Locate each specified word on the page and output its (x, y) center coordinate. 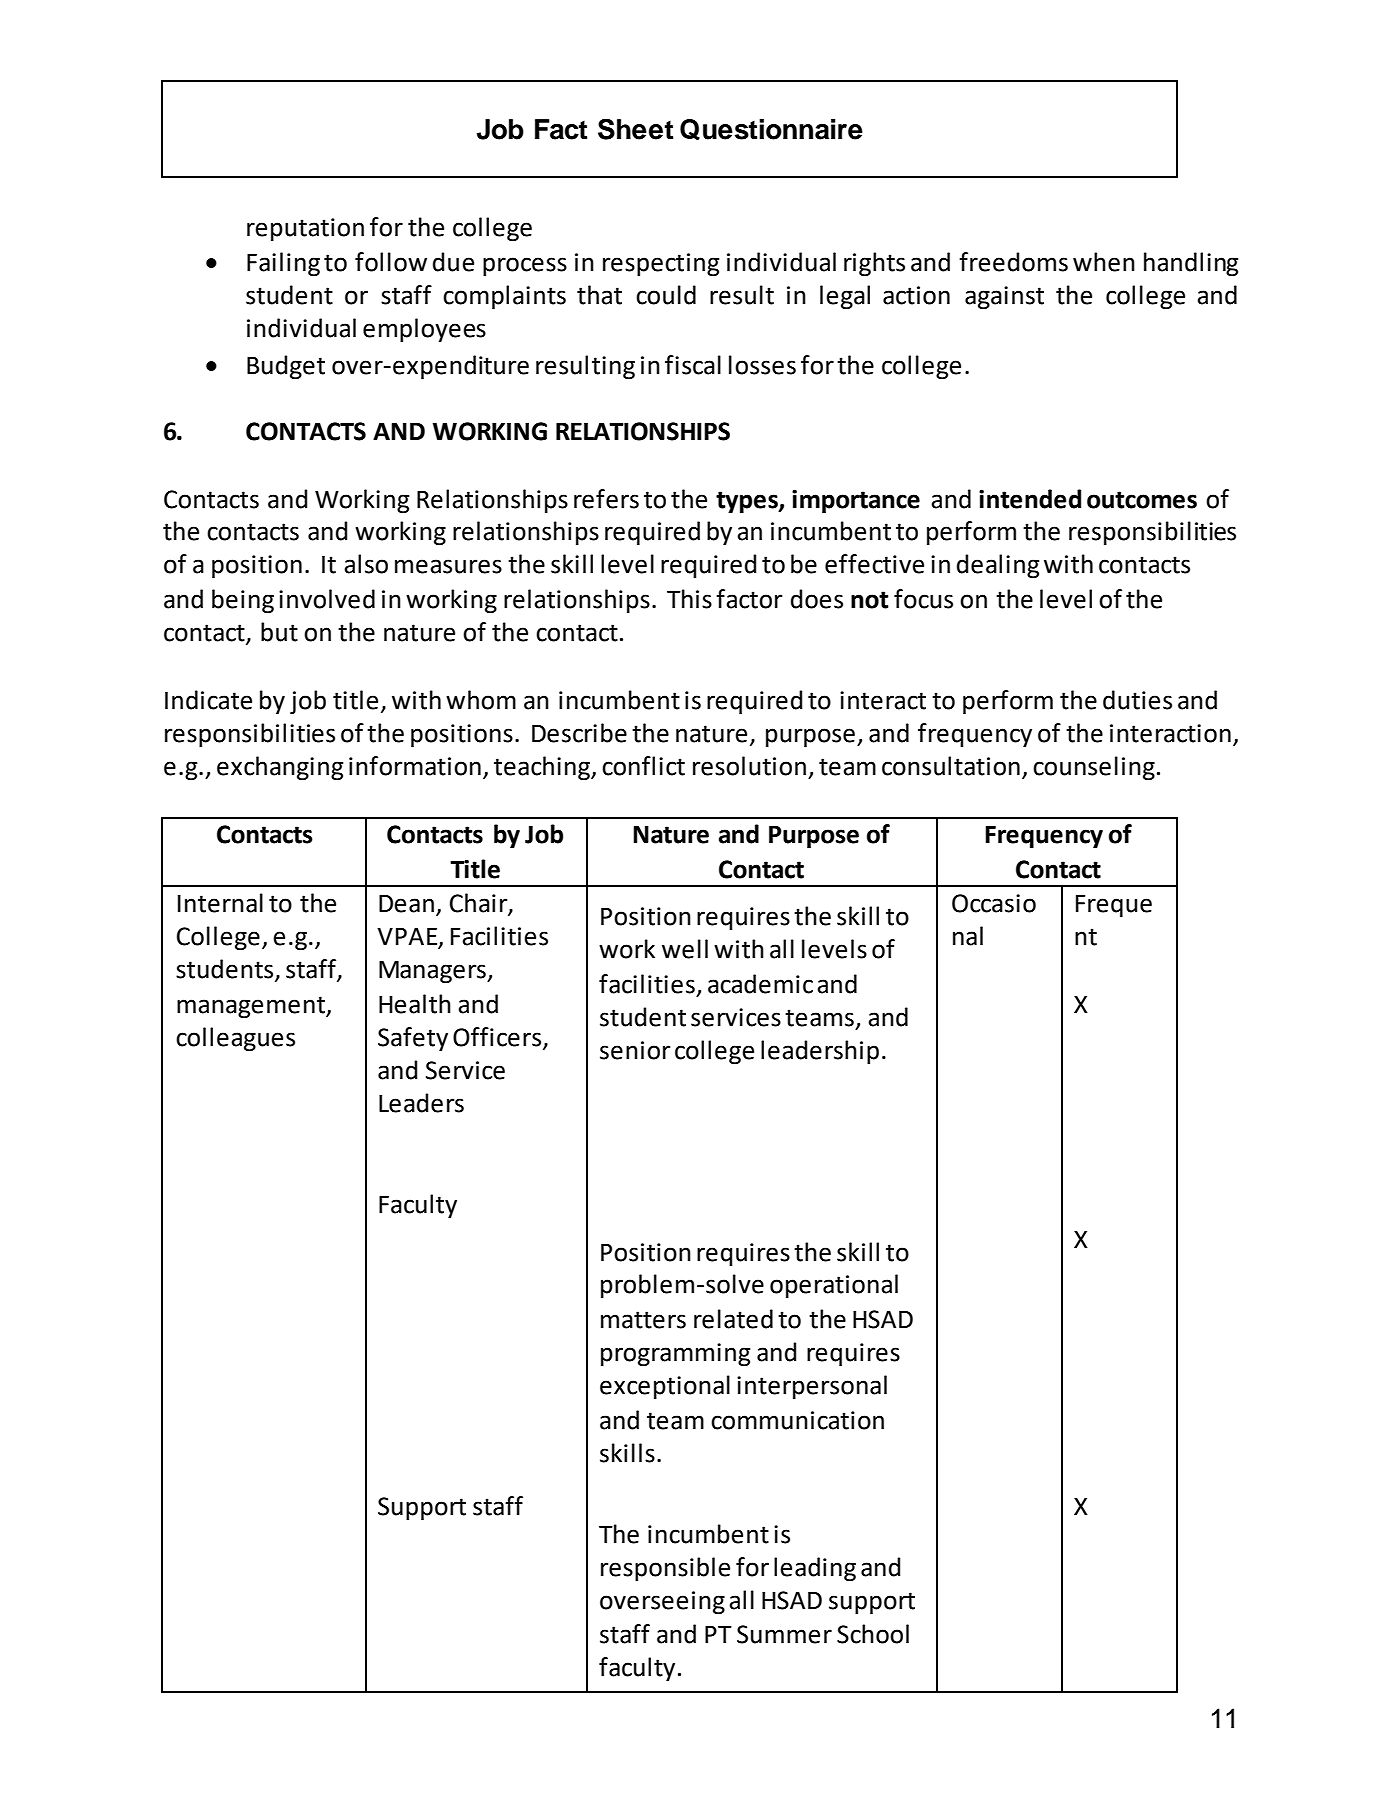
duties (1137, 700)
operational (834, 1286)
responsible (665, 1569)
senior (635, 1050)
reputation (305, 229)
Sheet (635, 129)
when (1104, 262)
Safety (413, 1039)
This (689, 599)
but (279, 632)
